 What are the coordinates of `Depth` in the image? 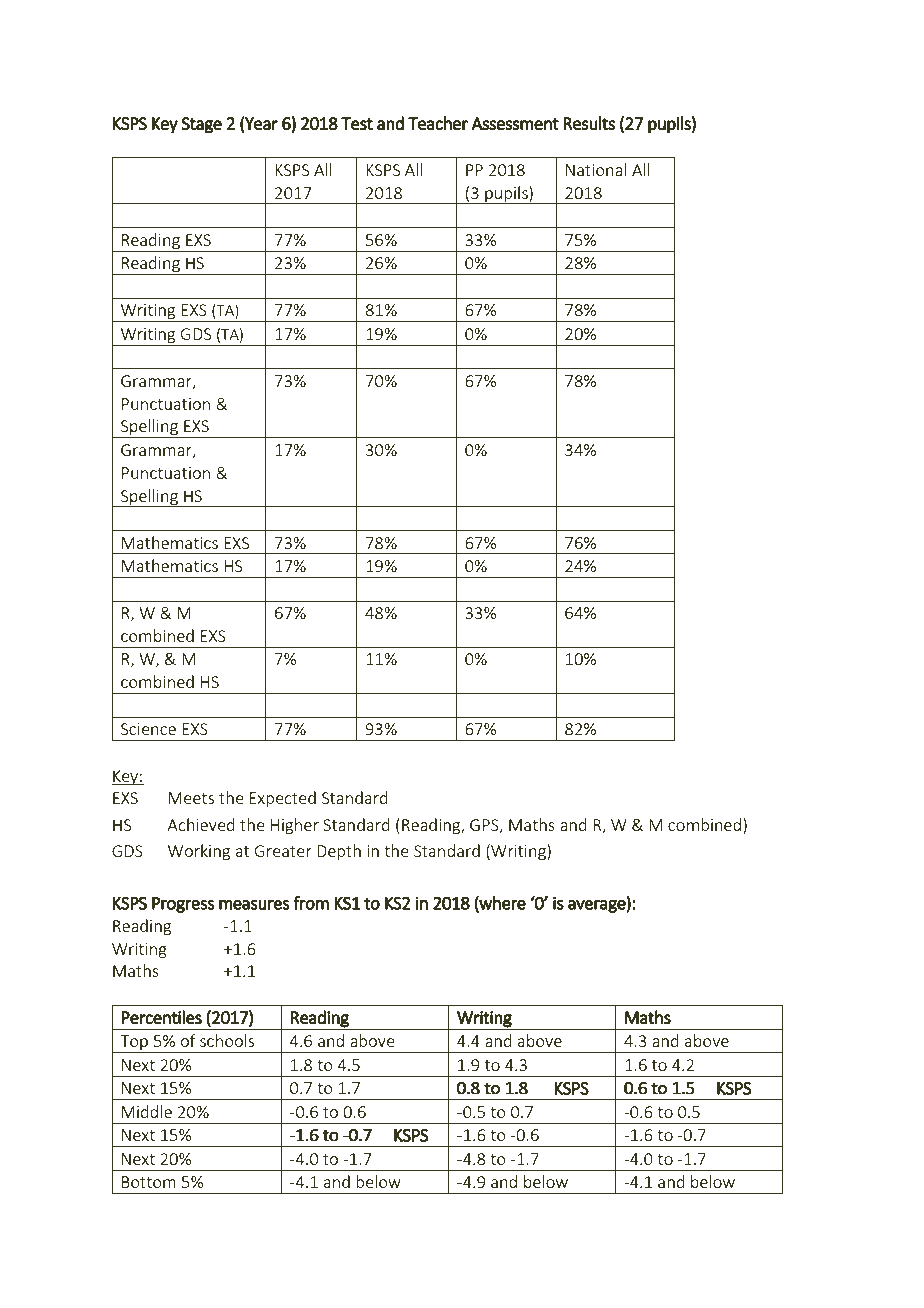 It's located at (339, 852).
